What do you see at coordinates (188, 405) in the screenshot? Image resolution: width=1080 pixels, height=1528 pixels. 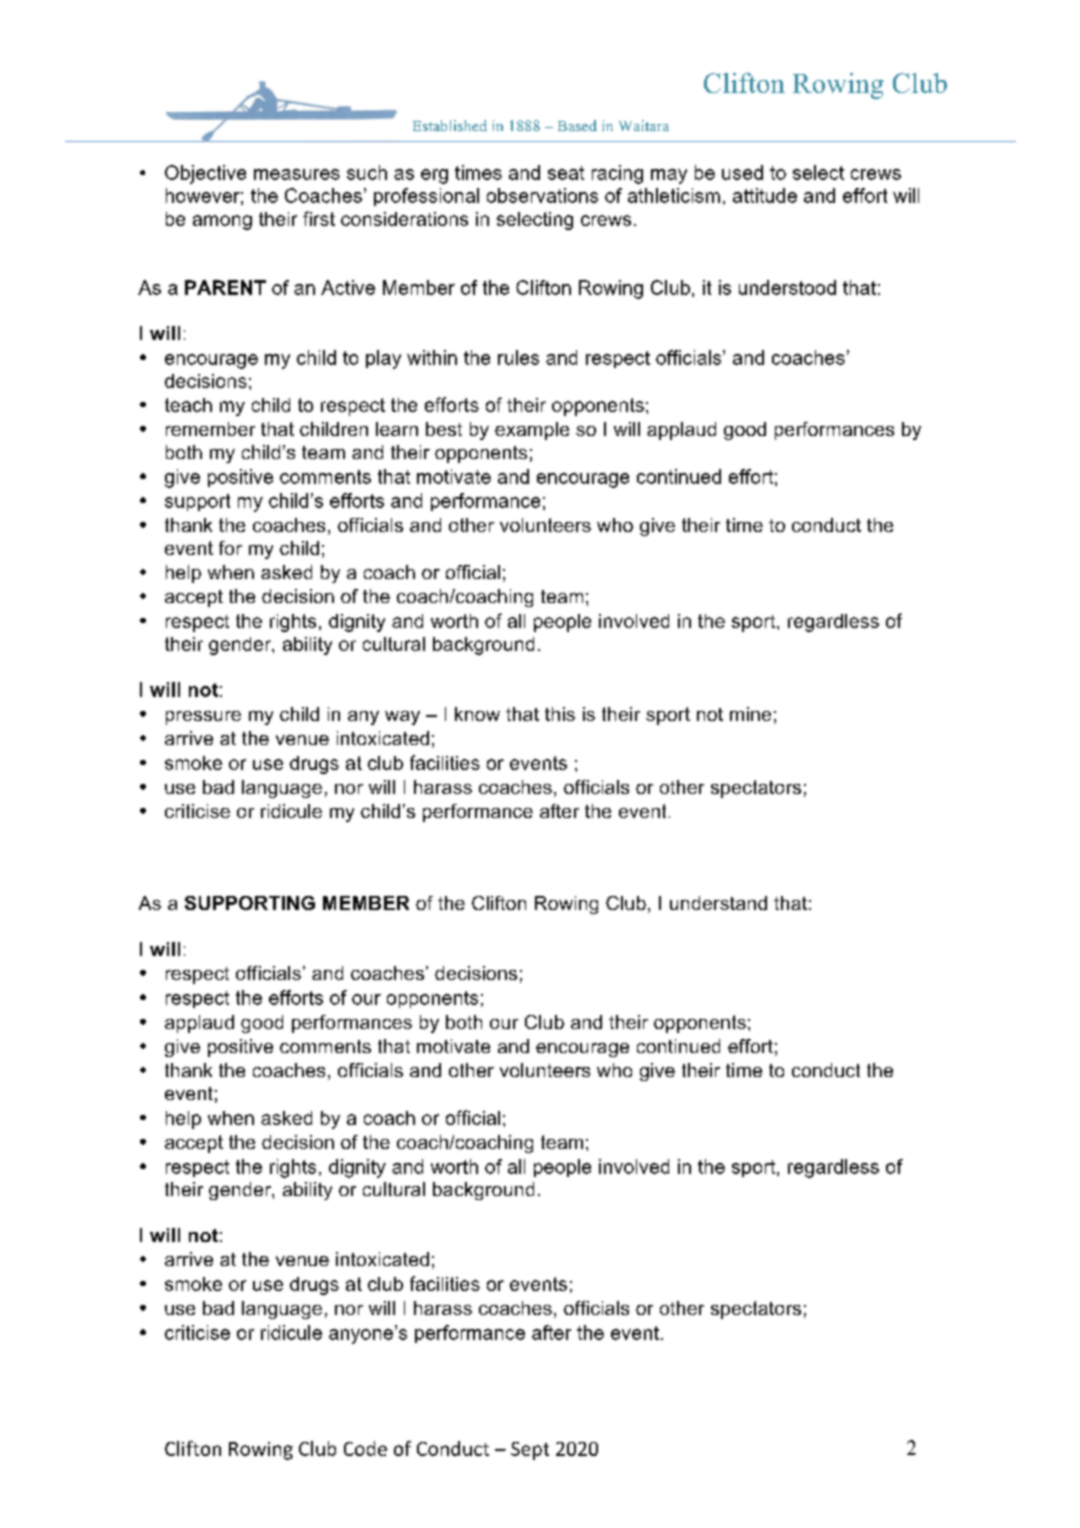 I see `teach` at bounding box center [188, 405].
